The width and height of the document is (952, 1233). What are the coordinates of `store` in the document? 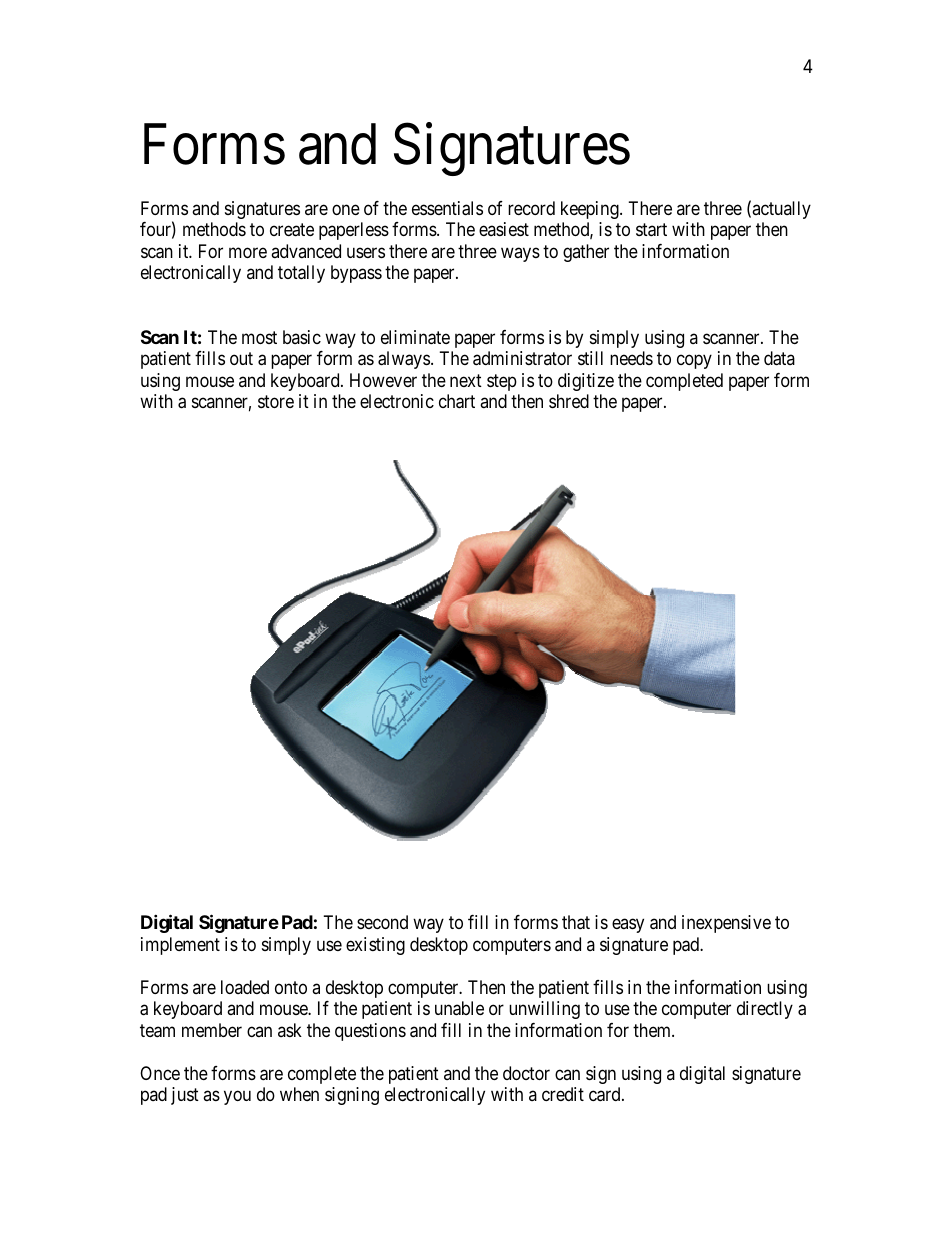 It's located at (276, 401).
